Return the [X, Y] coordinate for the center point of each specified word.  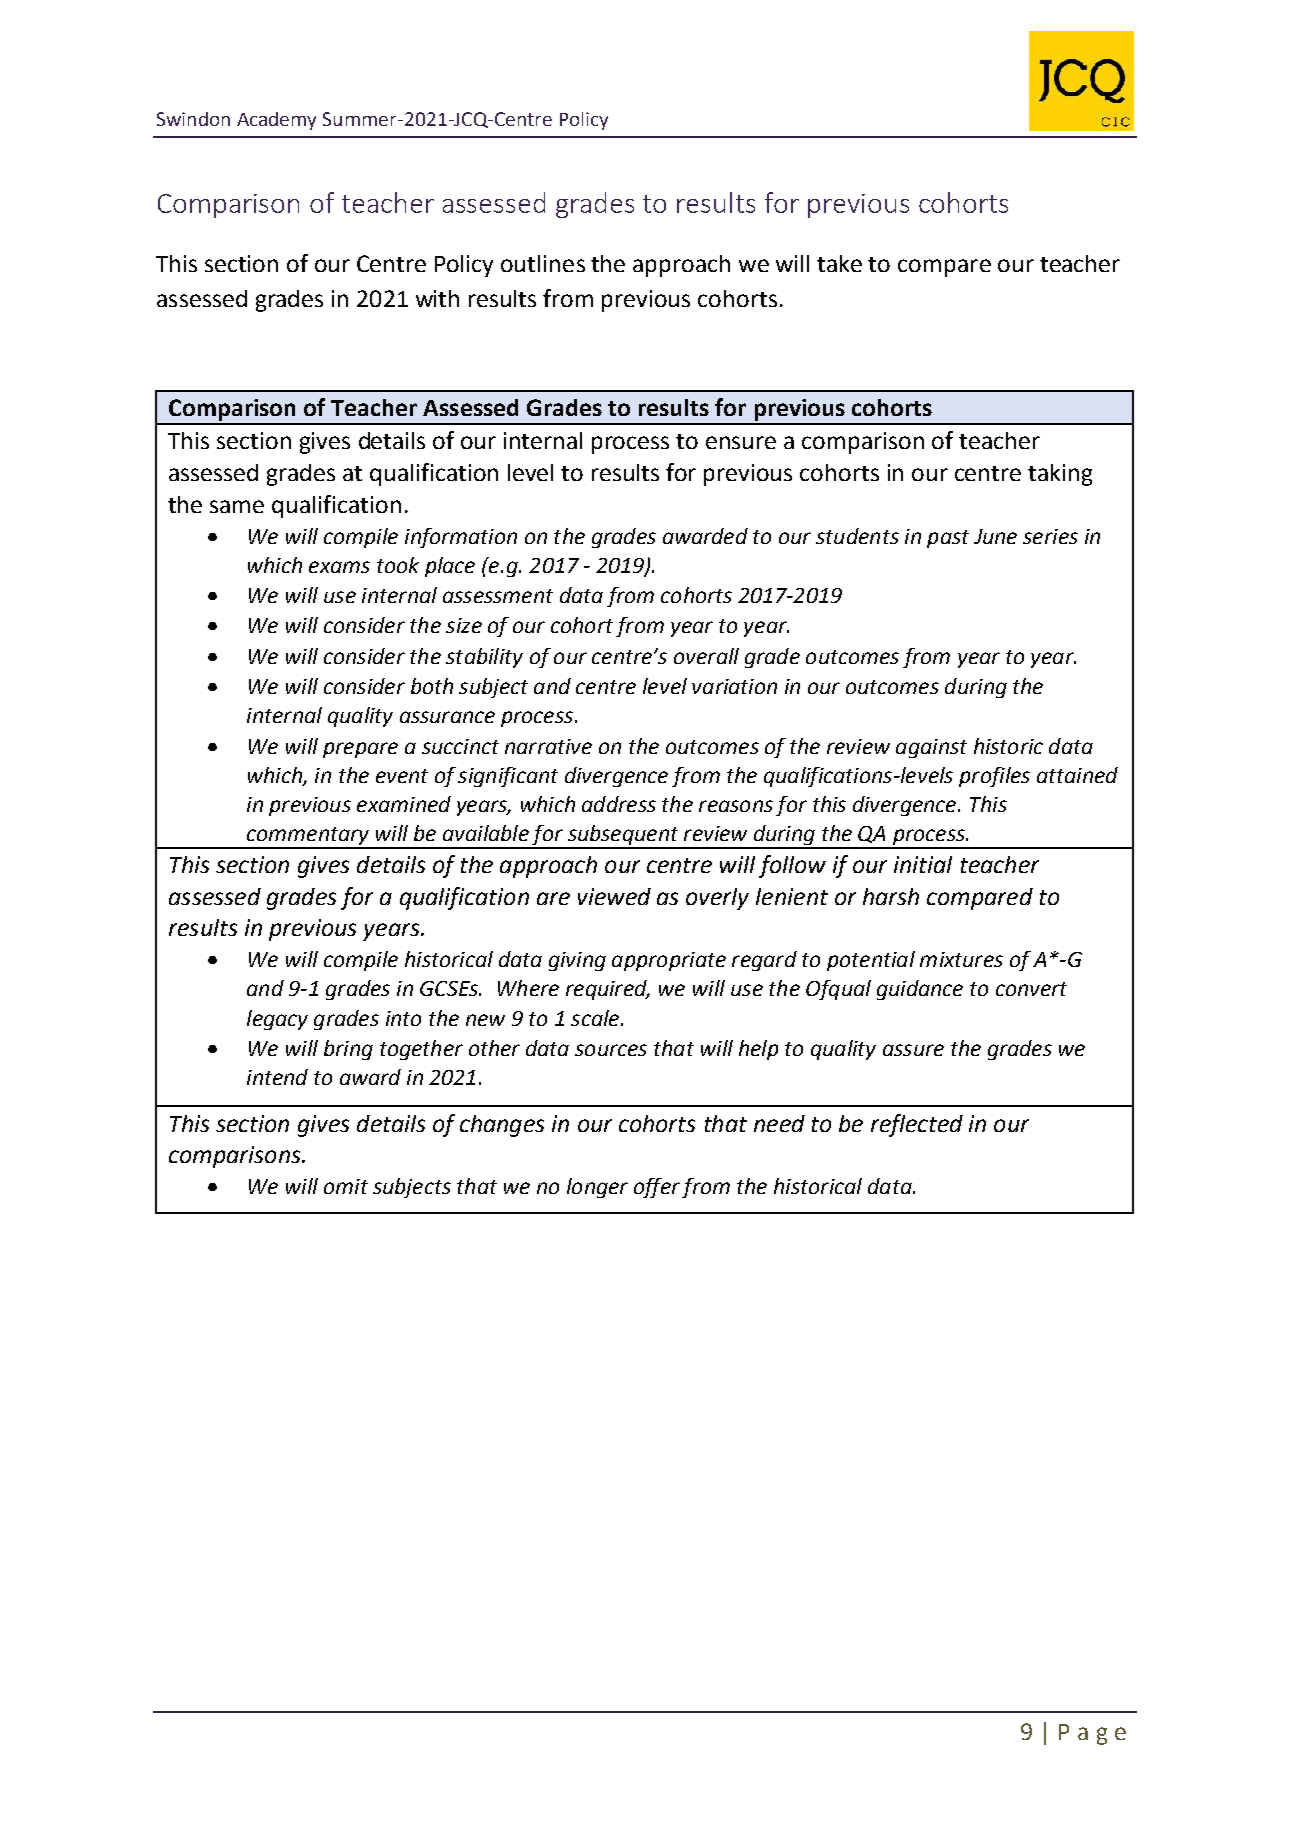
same [237, 506]
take [839, 263]
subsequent [623, 836]
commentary [308, 837]
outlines [543, 263]
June [995, 536]
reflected [917, 1125]
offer [657, 1188]
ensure [741, 442]
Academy [276, 121]
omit [346, 1186]
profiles [994, 777]
